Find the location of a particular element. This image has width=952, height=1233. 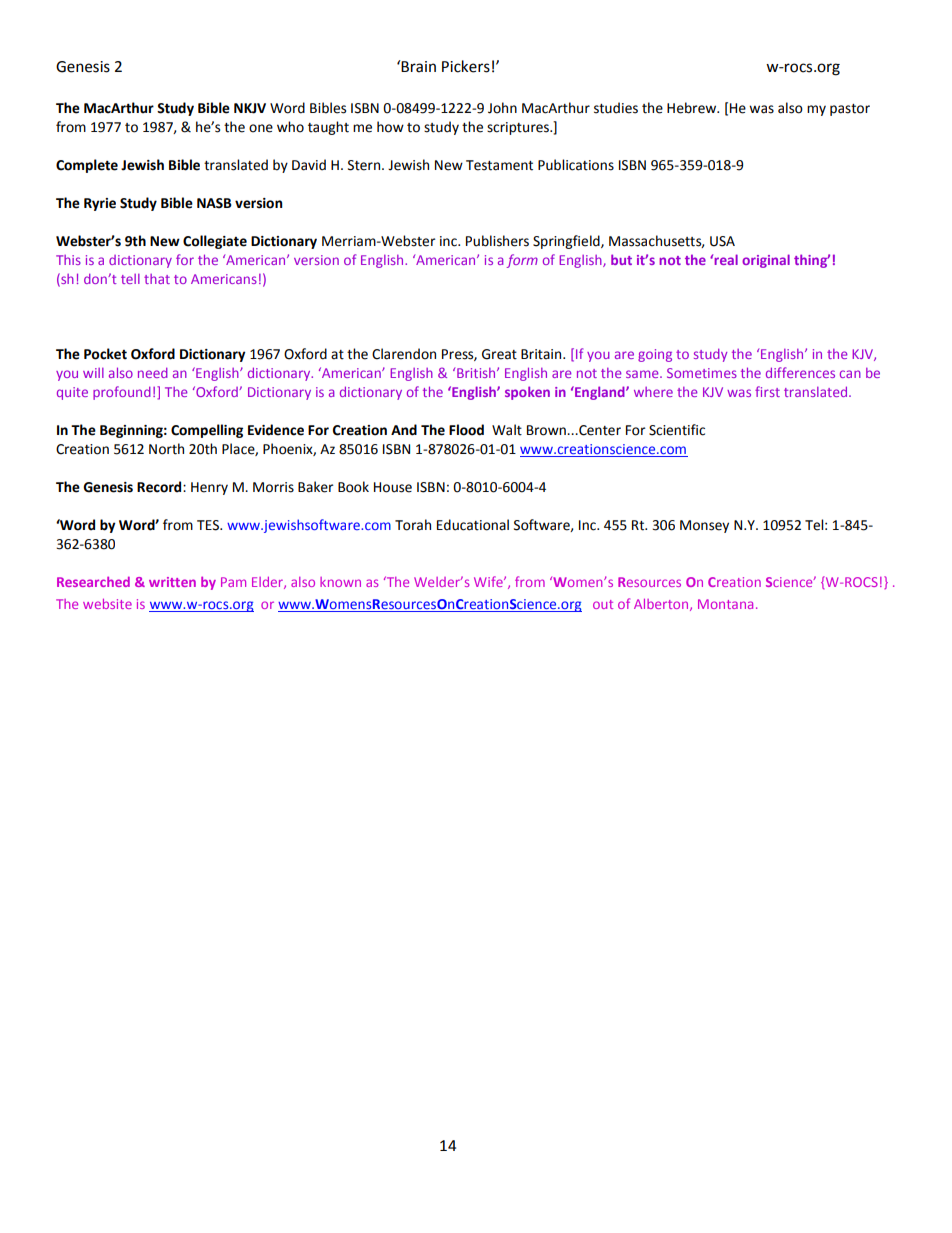

Publishers is located at coordinates (497, 241).
